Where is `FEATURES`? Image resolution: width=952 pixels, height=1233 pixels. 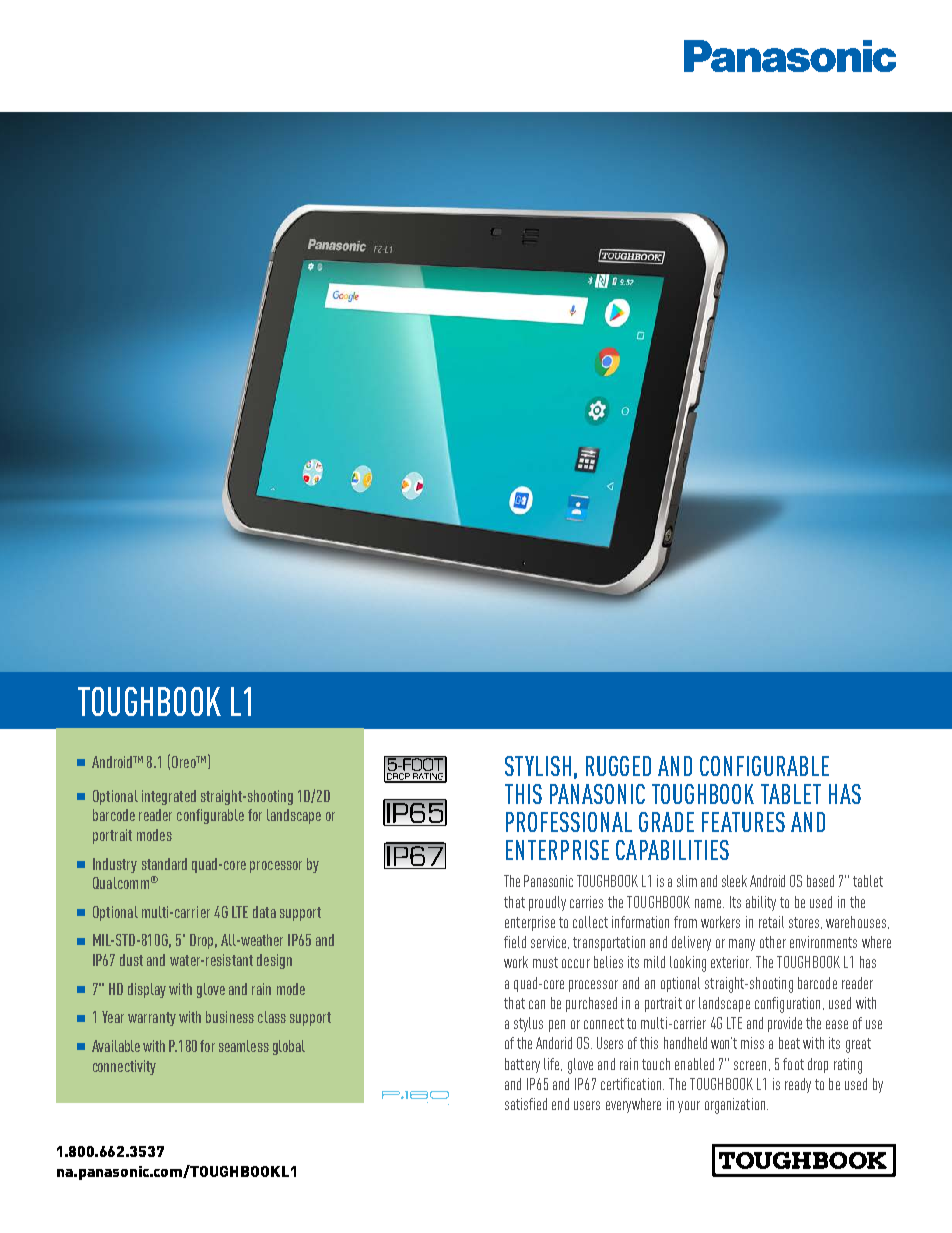
FEATURES is located at coordinates (743, 822).
